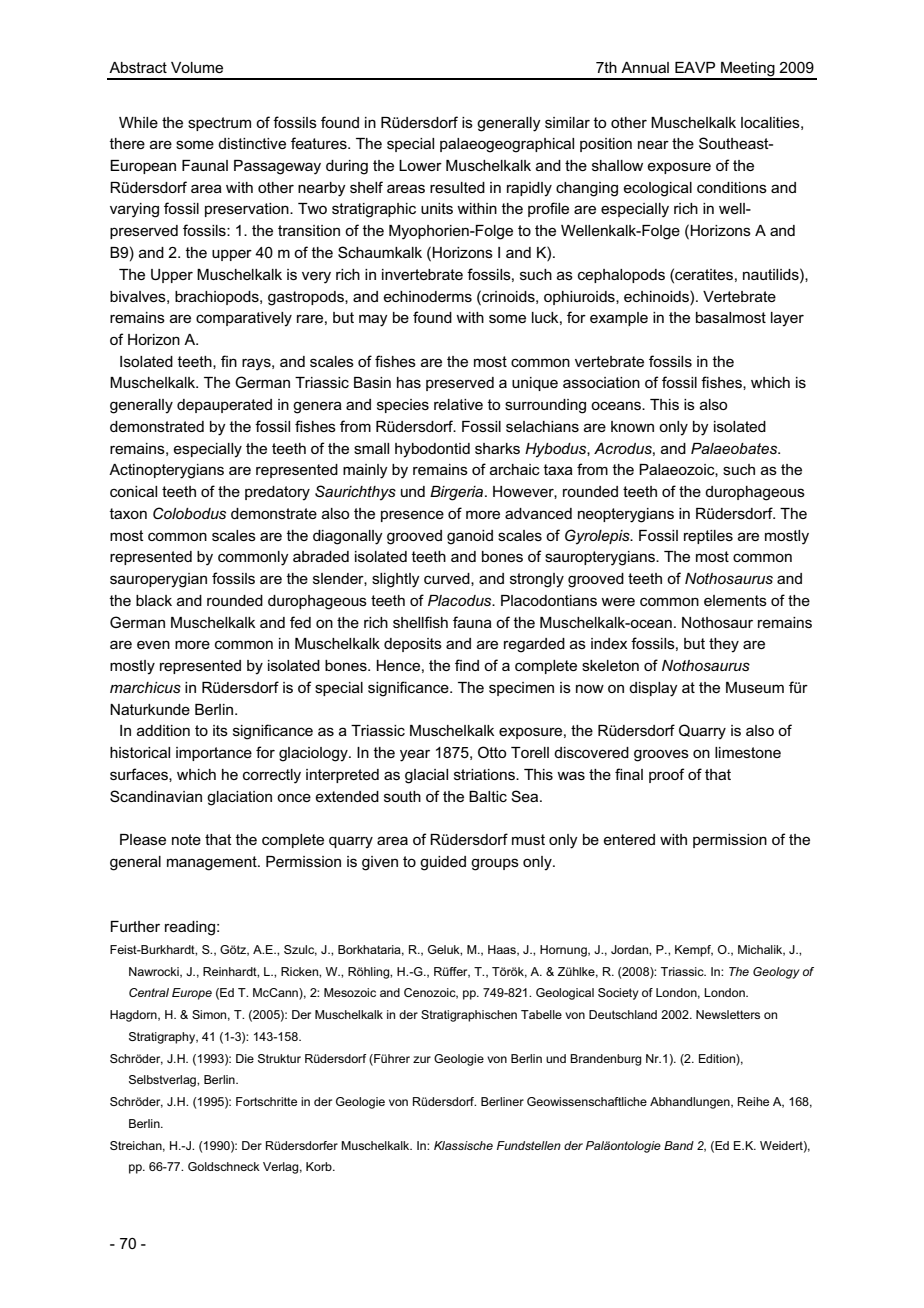 The image size is (924, 1308). I want to click on glaciation, so click(239, 798).
